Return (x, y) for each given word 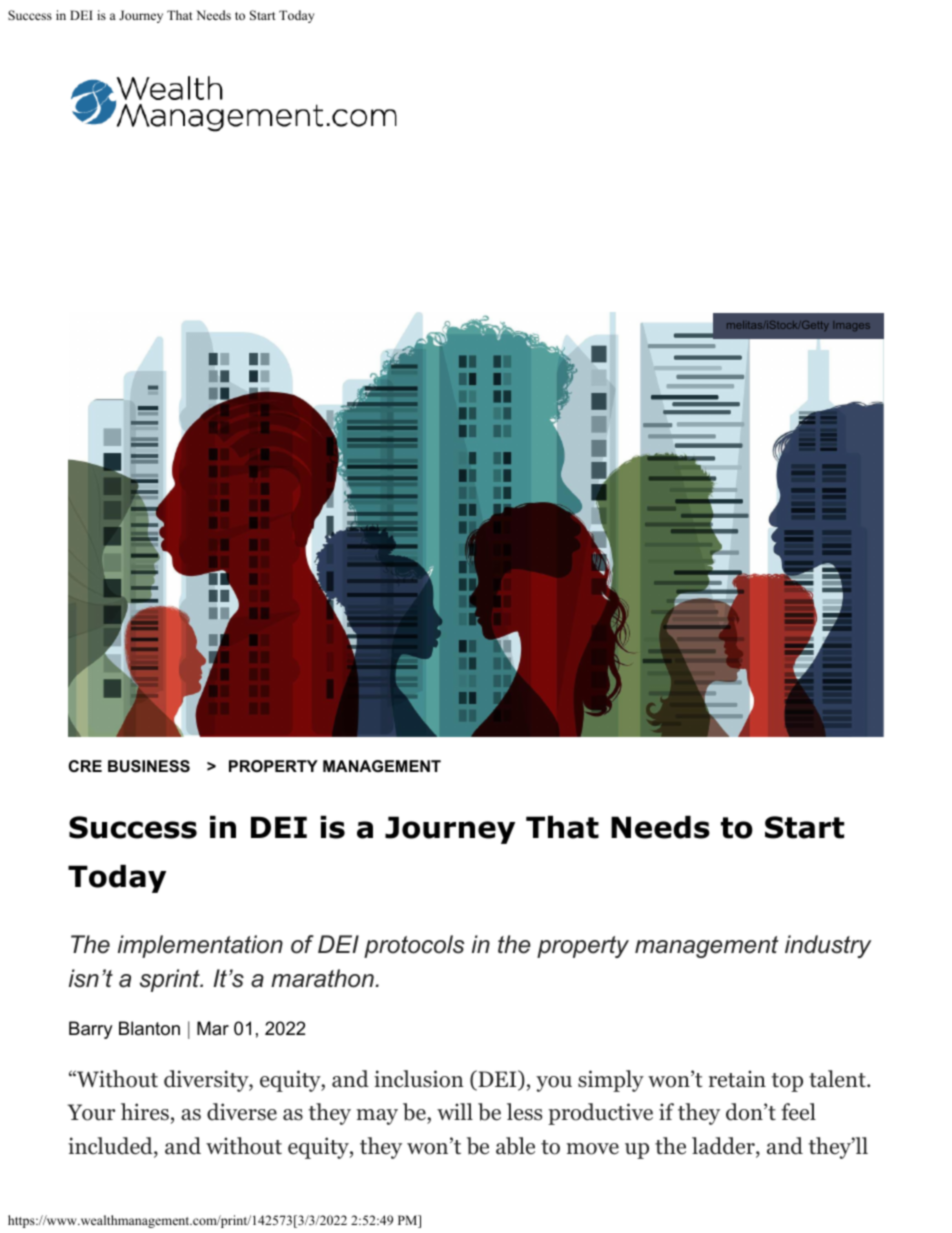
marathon (323, 978)
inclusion (419, 1079)
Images (851, 326)
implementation (200, 946)
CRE (85, 766)
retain (737, 1079)
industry (828, 946)
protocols (414, 946)
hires (145, 1112)
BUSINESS (149, 766)
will (455, 1111)
